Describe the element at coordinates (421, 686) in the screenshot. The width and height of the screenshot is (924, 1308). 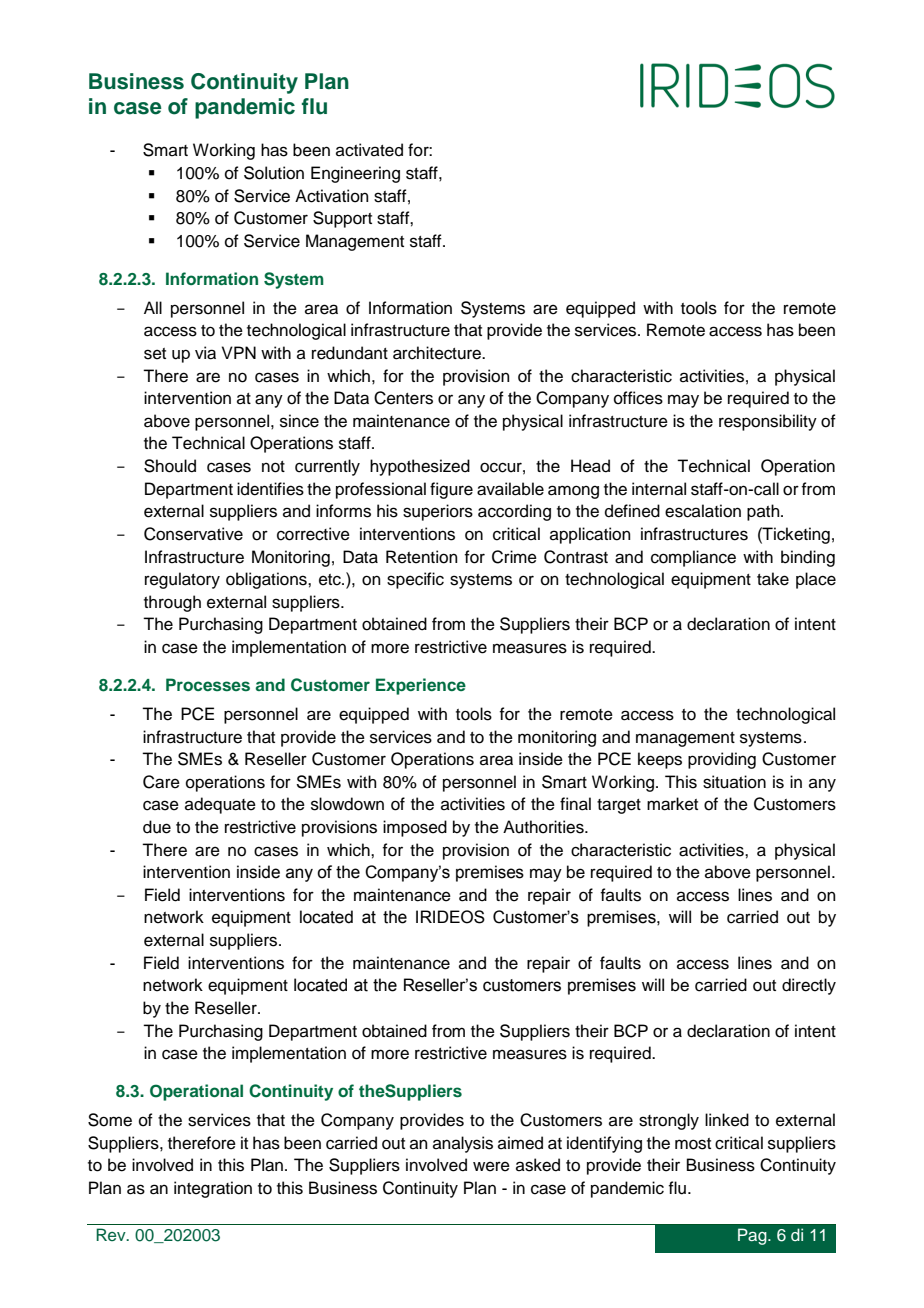
I see `Experience` at that location.
